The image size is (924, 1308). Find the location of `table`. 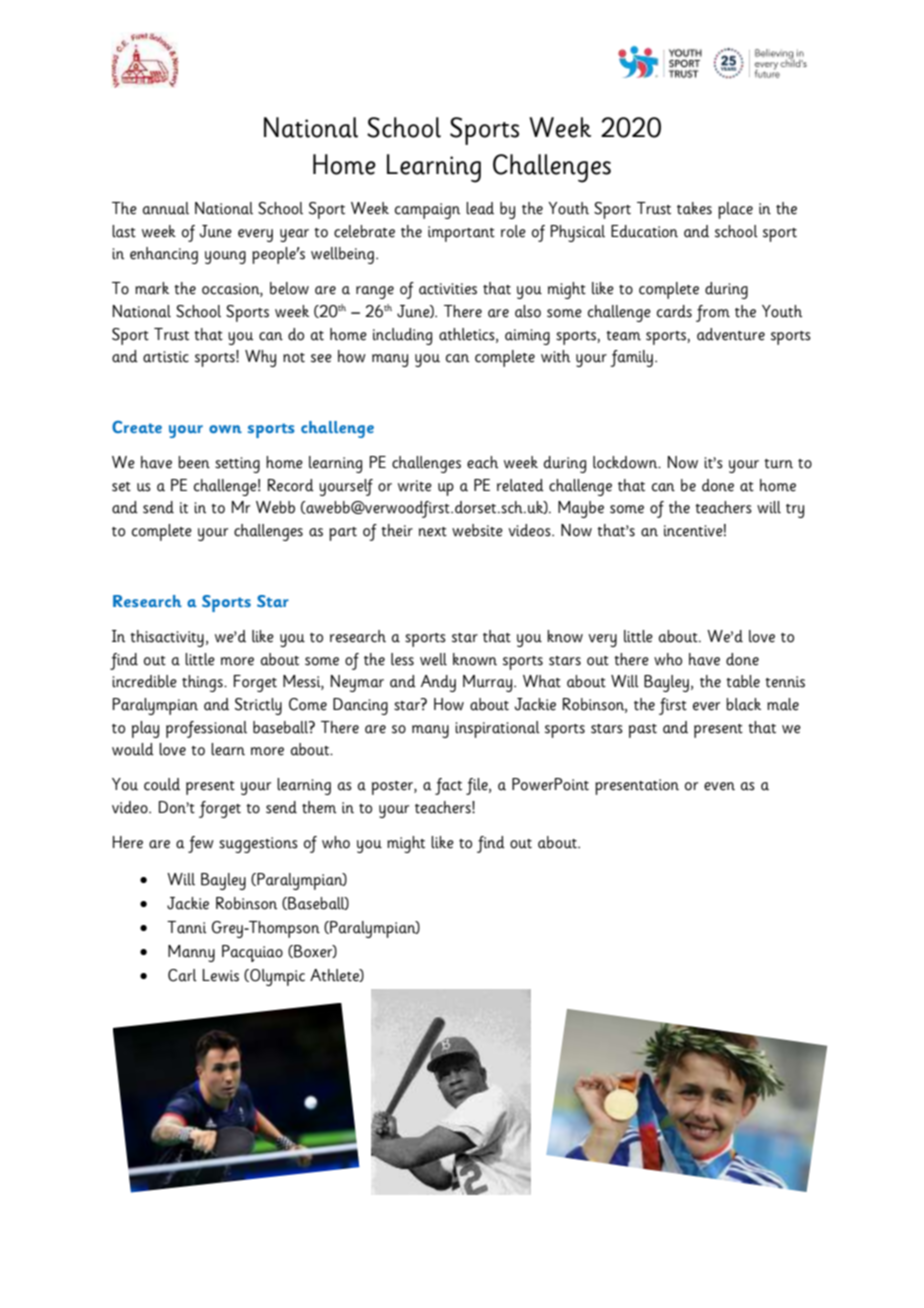

table is located at coordinates (743, 681).
